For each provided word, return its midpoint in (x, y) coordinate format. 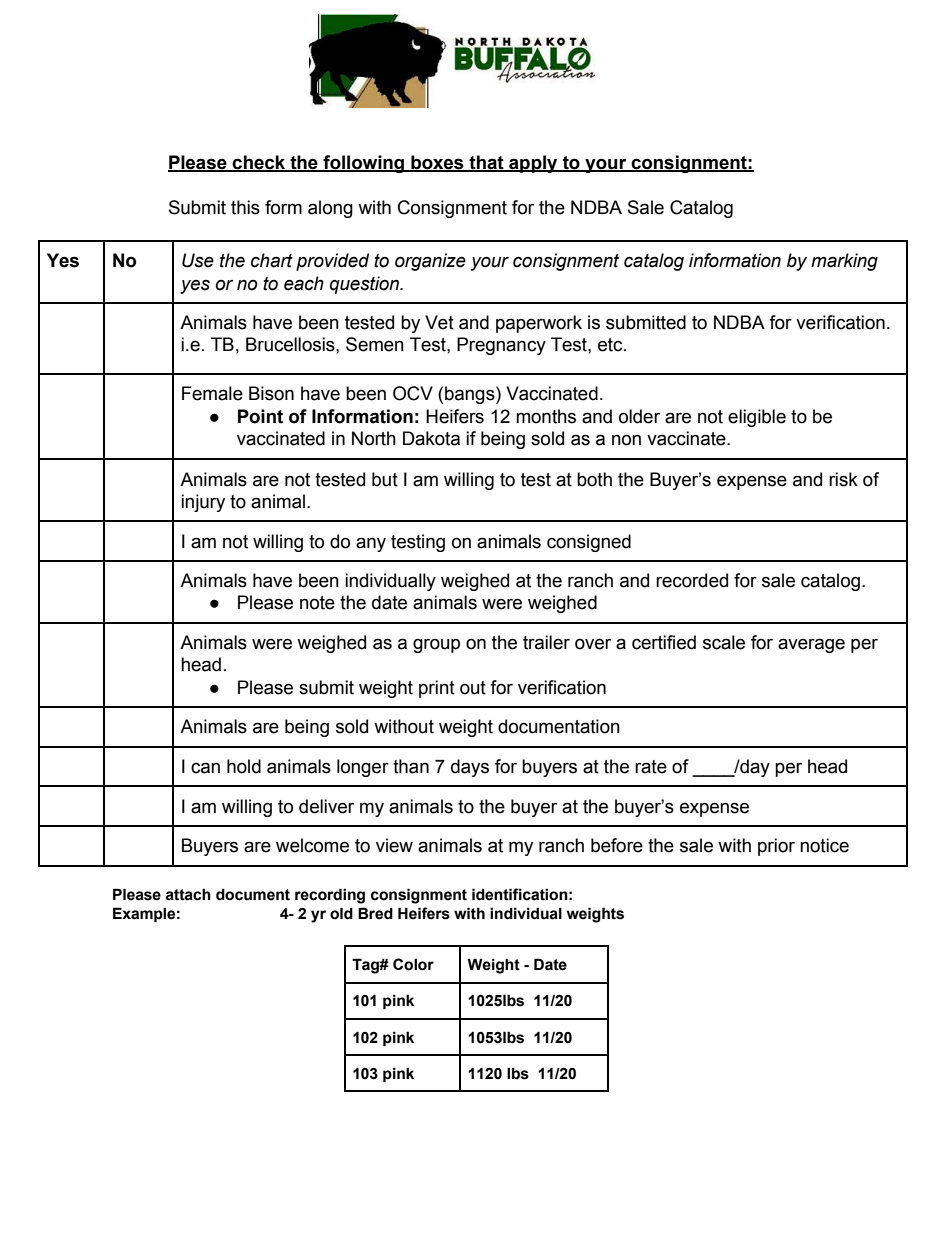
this (245, 207)
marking (844, 262)
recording (330, 896)
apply (533, 164)
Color (413, 964)
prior (776, 847)
